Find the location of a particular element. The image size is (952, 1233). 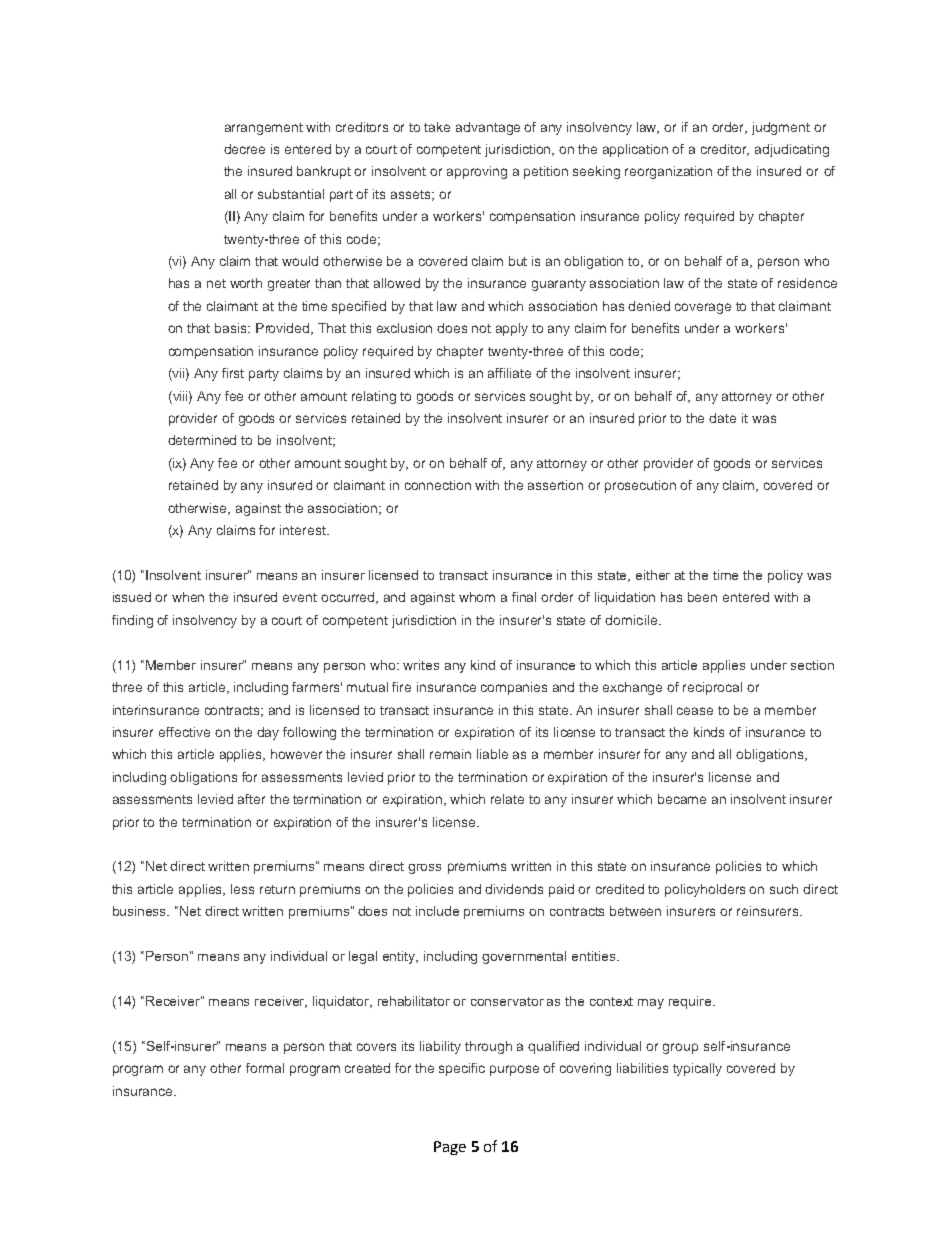

judgment is located at coordinates (781, 128).
